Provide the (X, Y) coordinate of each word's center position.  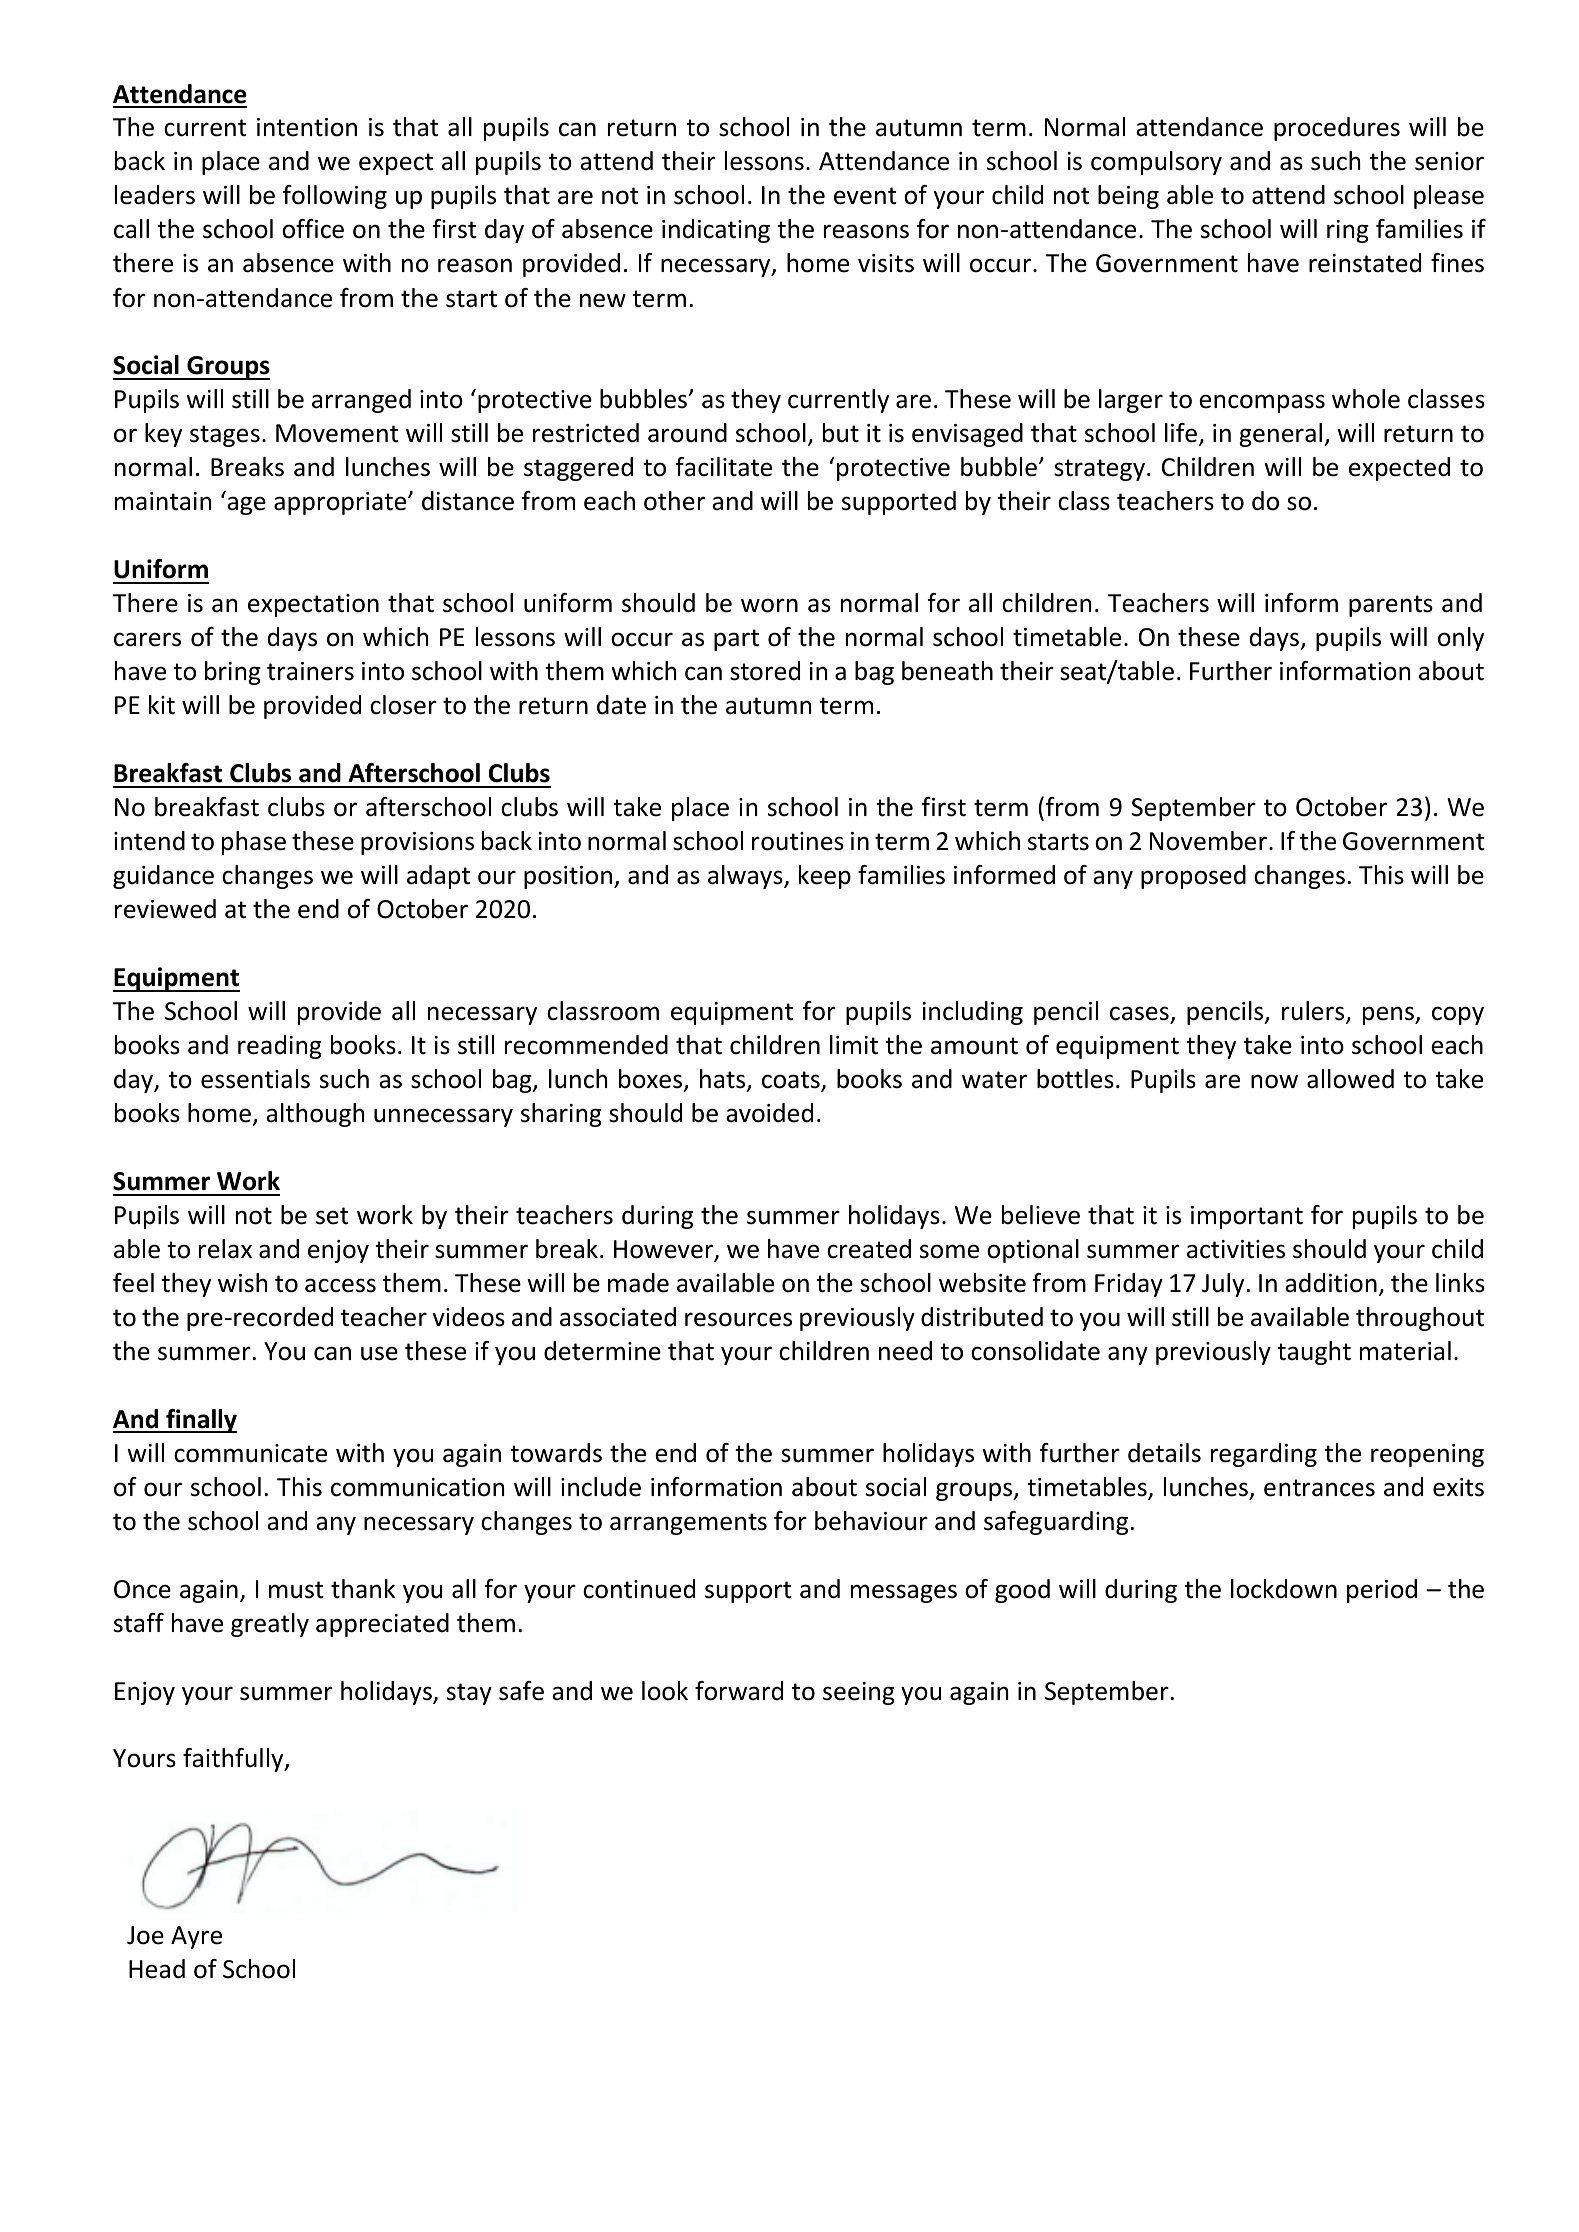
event (865, 196)
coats (792, 1081)
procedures (1337, 129)
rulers (1314, 1012)
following (335, 197)
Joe (145, 1935)
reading (280, 1047)
